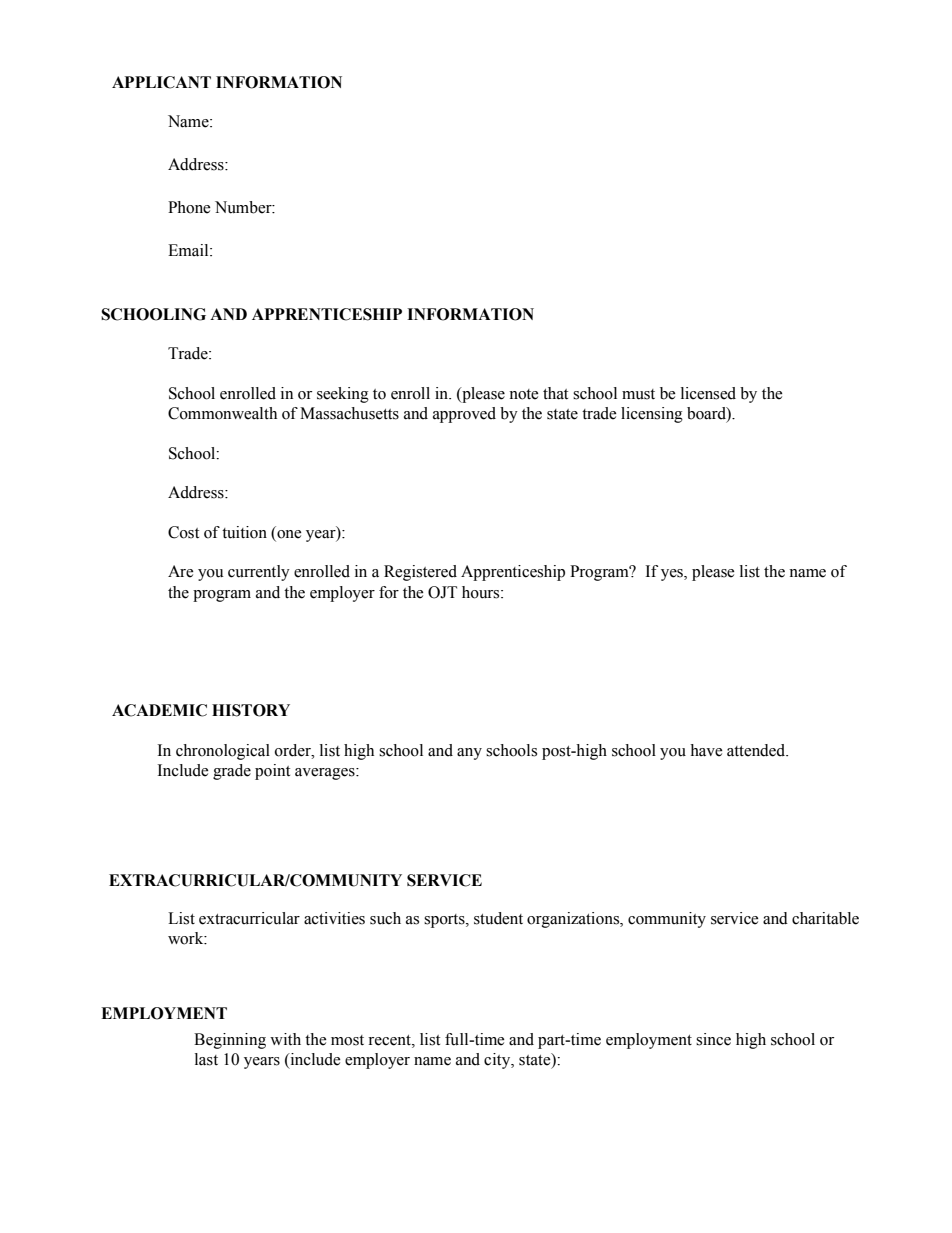 The height and width of the screenshot is (1233, 952). Describe the element at coordinates (469, 754) in the screenshot. I see `any` at that location.
